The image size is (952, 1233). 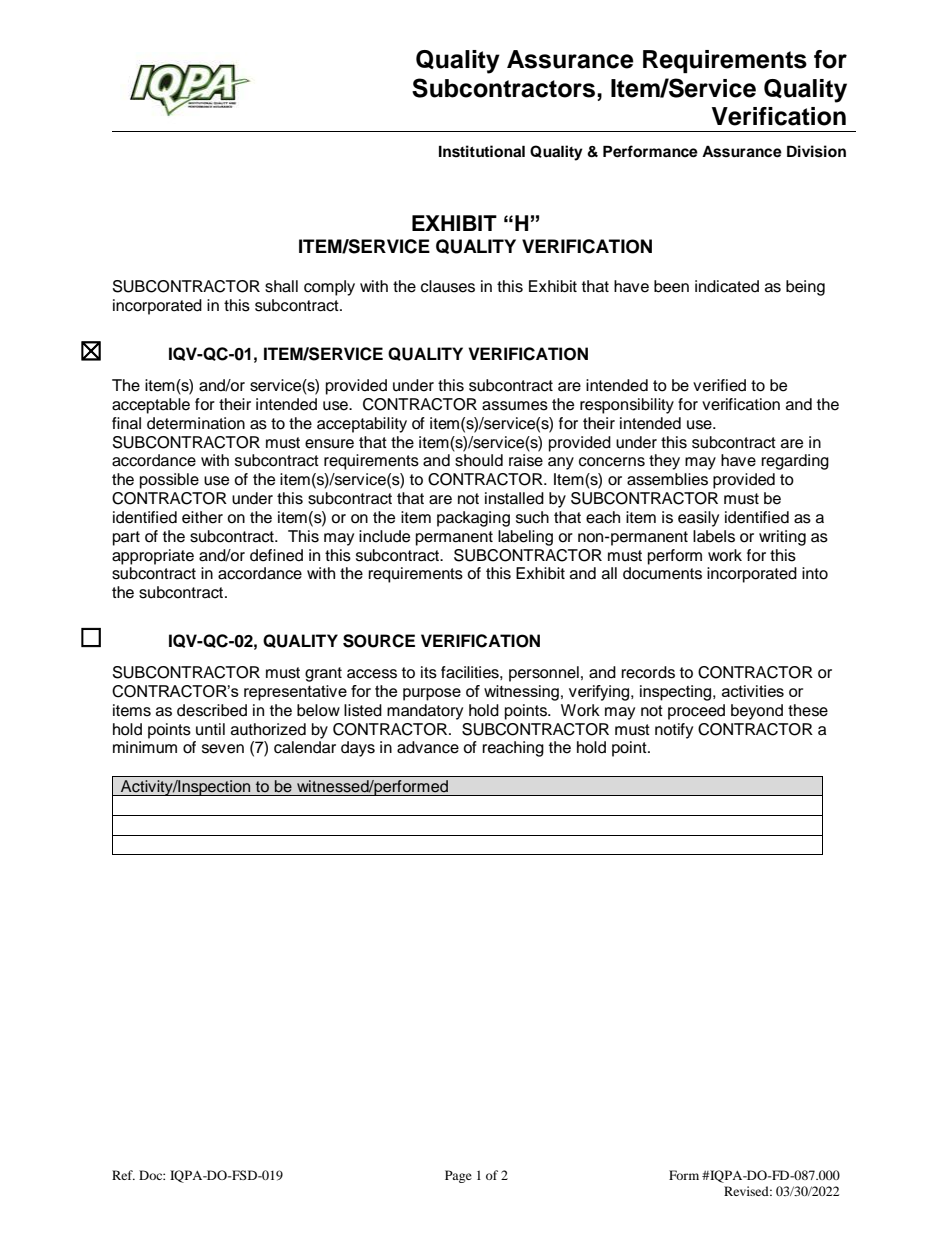 What do you see at coordinates (196, 423) in the screenshot?
I see `determination` at bounding box center [196, 423].
